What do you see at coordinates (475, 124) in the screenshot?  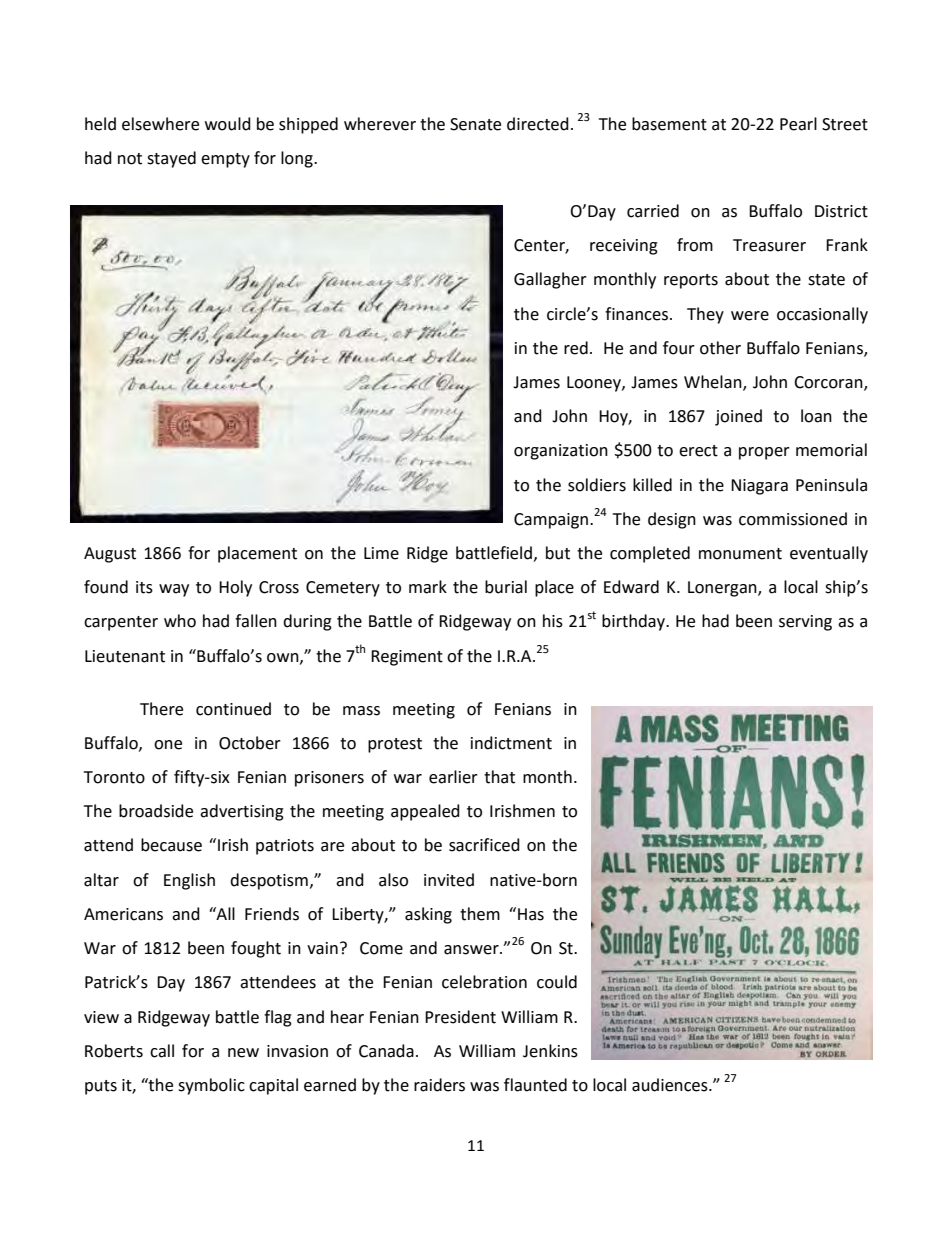 I see `Senate` at bounding box center [475, 124].
